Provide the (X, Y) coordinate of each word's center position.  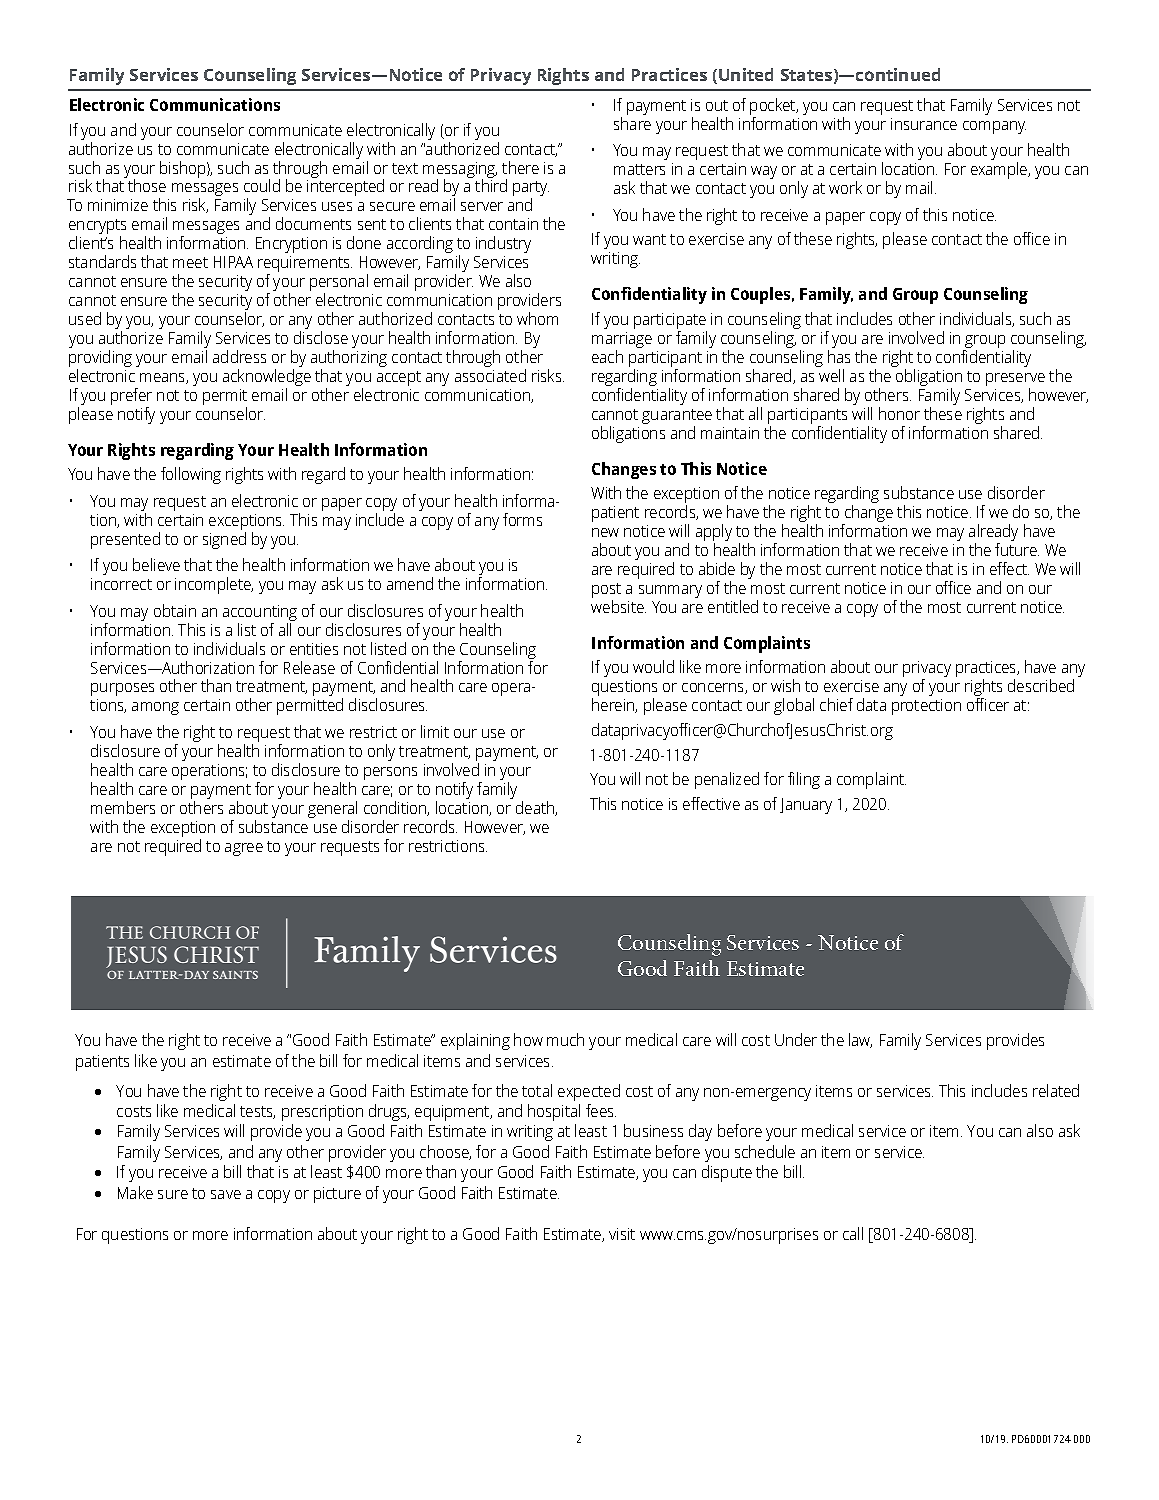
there (520, 167)
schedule (765, 1151)
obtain (175, 610)
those (147, 185)
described (1041, 685)
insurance (924, 124)
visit (622, 1234)
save (226, 1194)
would (653, 666)
